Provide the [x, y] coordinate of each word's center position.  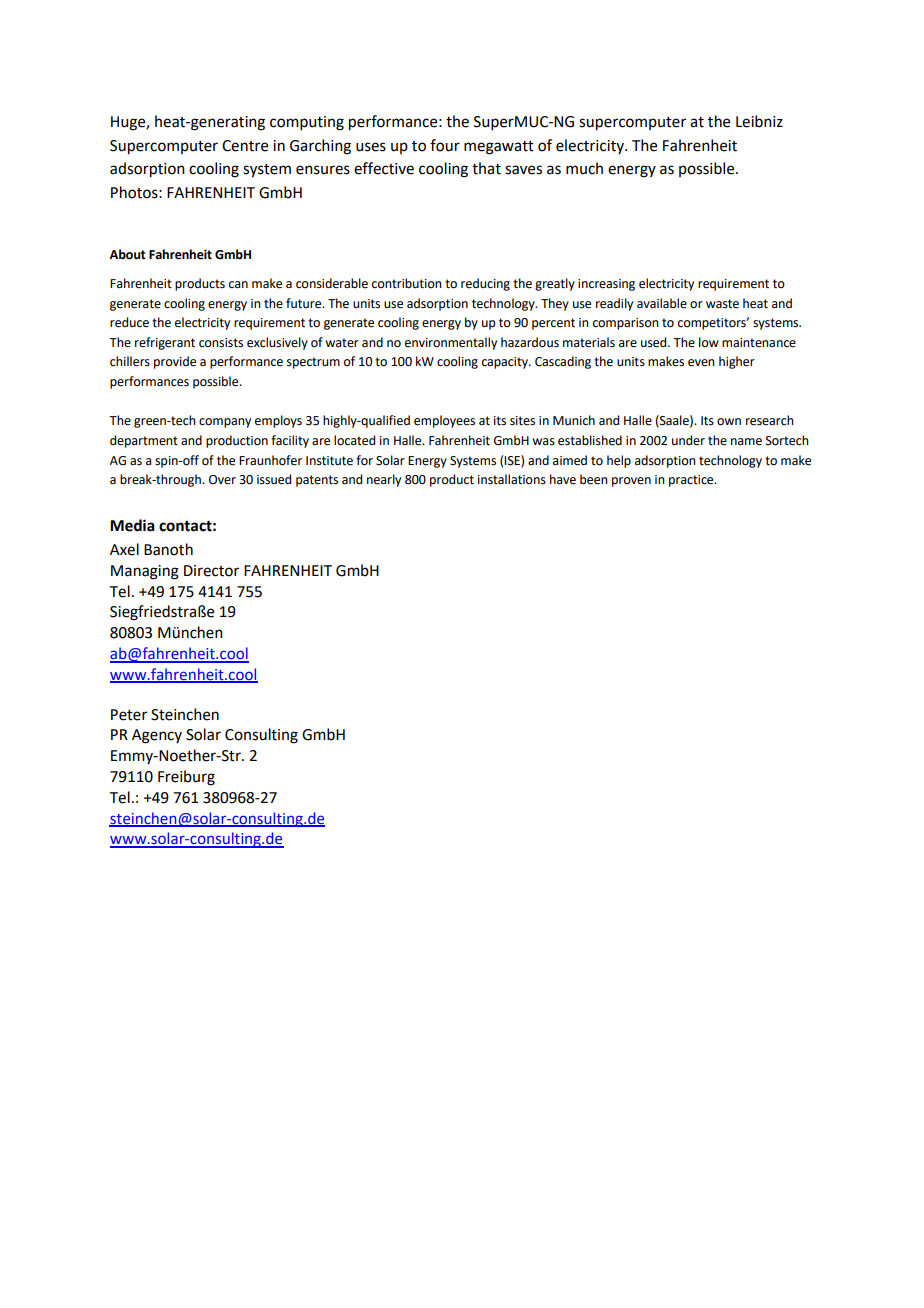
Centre [245, 146]
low [709, 342]
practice [692, 481]
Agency [157, 736]
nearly [384, 480]
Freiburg [186, 778]
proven [631, 482]
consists [221, 343]
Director [211, 571]
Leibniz [759, 121]
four [445, 145]
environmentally [451, 343]
